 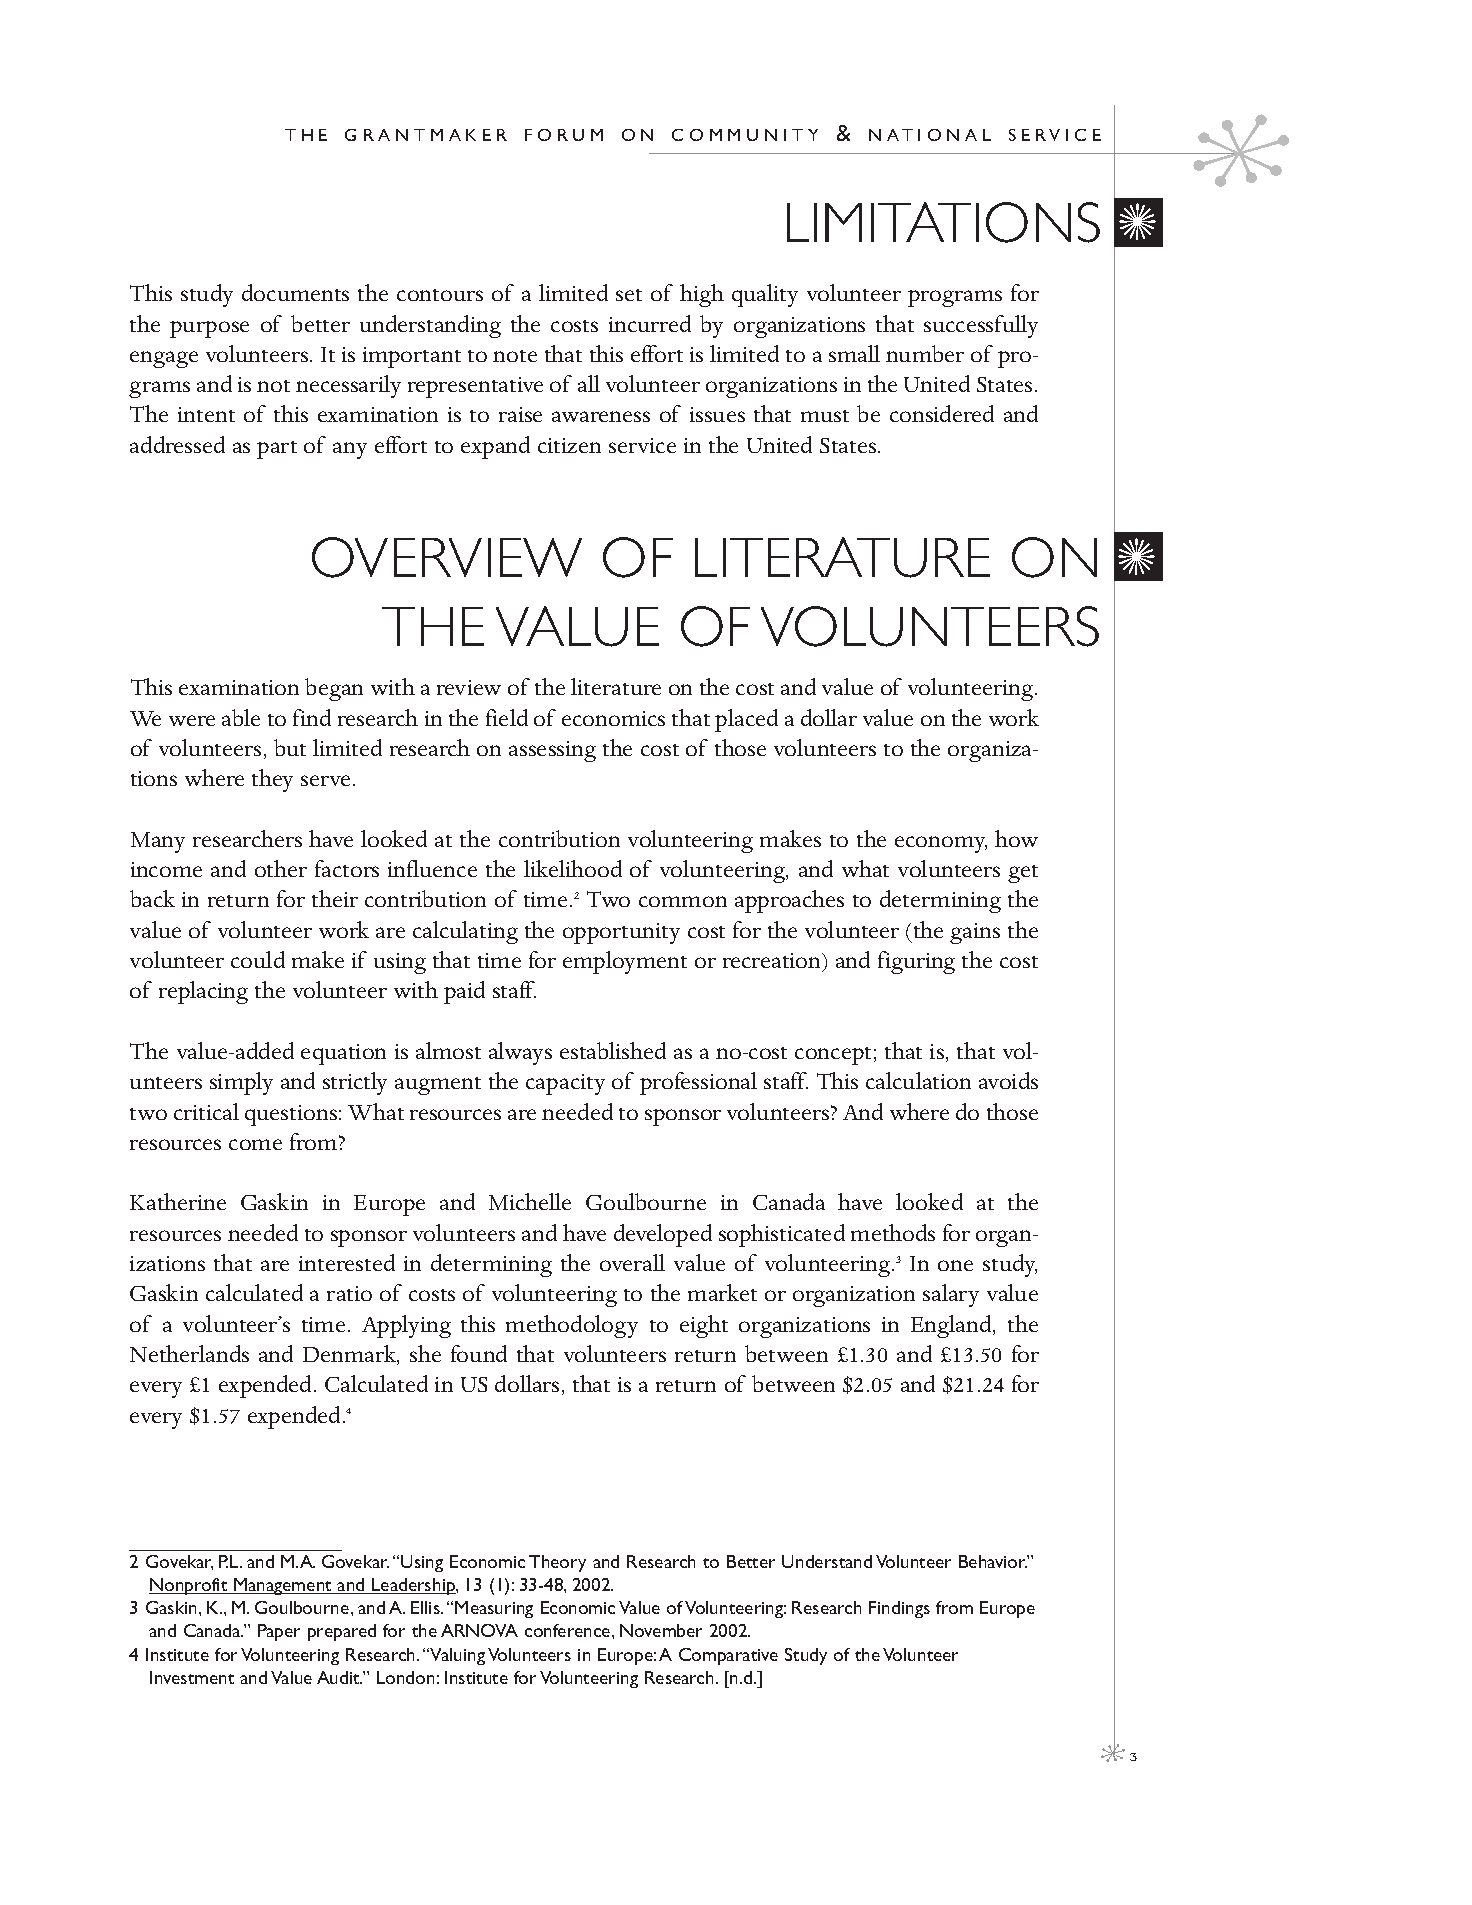 What do you see at coordinates (206, 1111) in the image?
I see `critical` at bounding box center [206, 1111].
